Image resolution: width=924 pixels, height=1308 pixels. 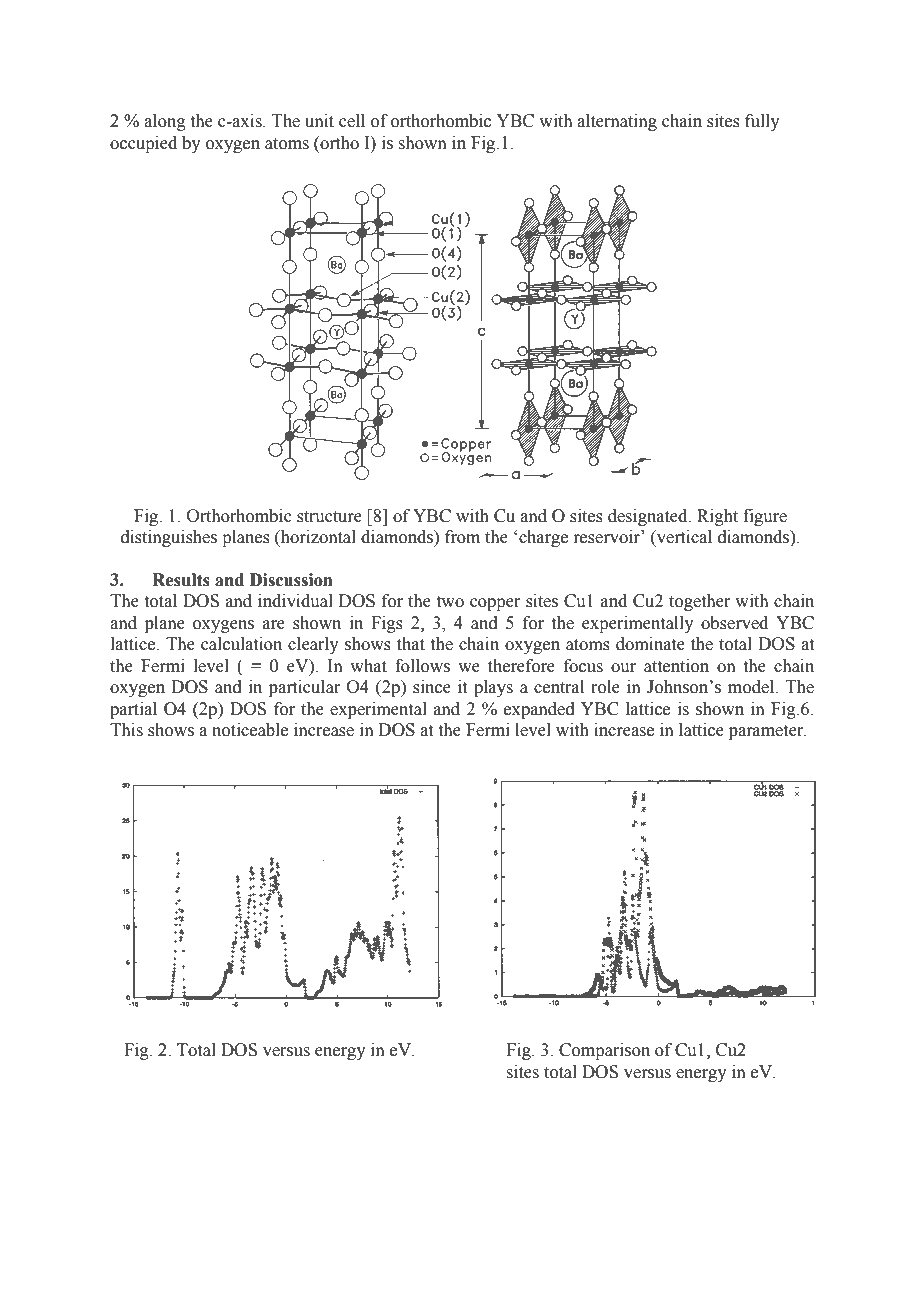 I want to click on together, so click(x=700, y=602).
